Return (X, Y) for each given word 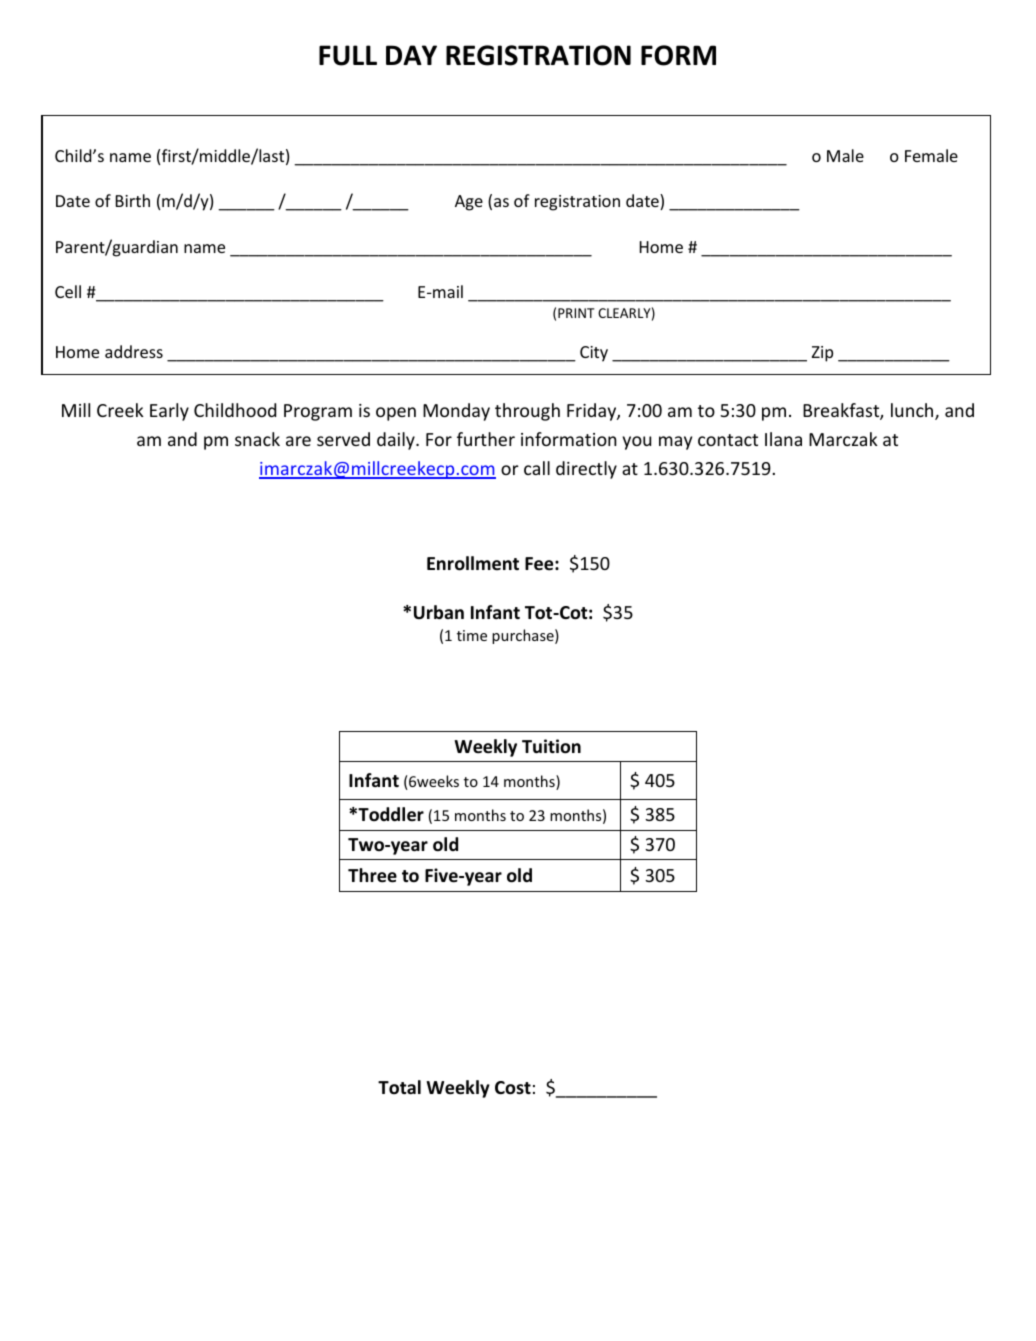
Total (399, 1087)
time (472, 635)
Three (372, 875)
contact (728, 440)
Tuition (551, 746)
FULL (348, 55)
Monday (456, 412)
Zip (822, 354)
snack (257, 439)
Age (469, 203)
